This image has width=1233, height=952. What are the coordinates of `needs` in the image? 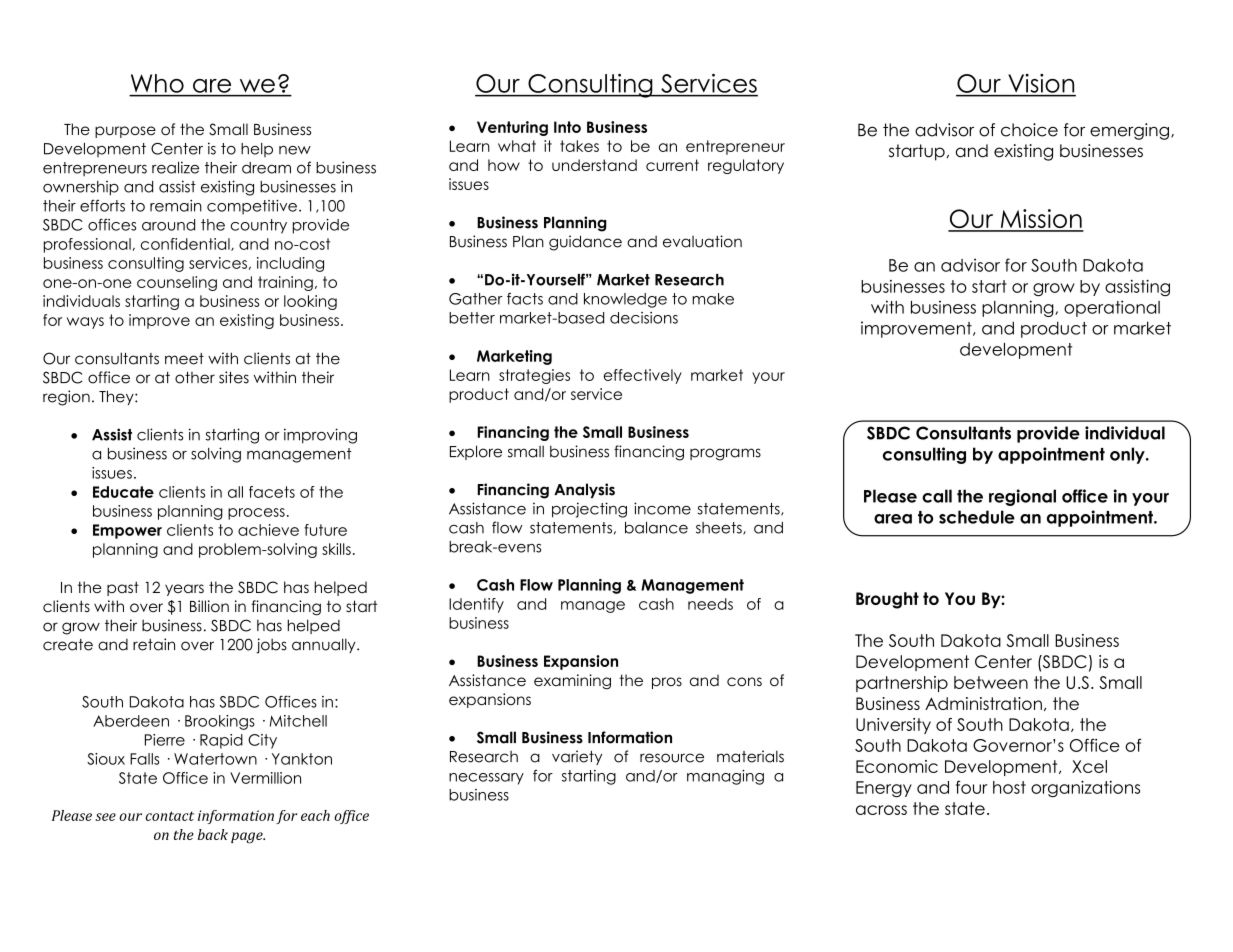 It's located at (710, 604).
